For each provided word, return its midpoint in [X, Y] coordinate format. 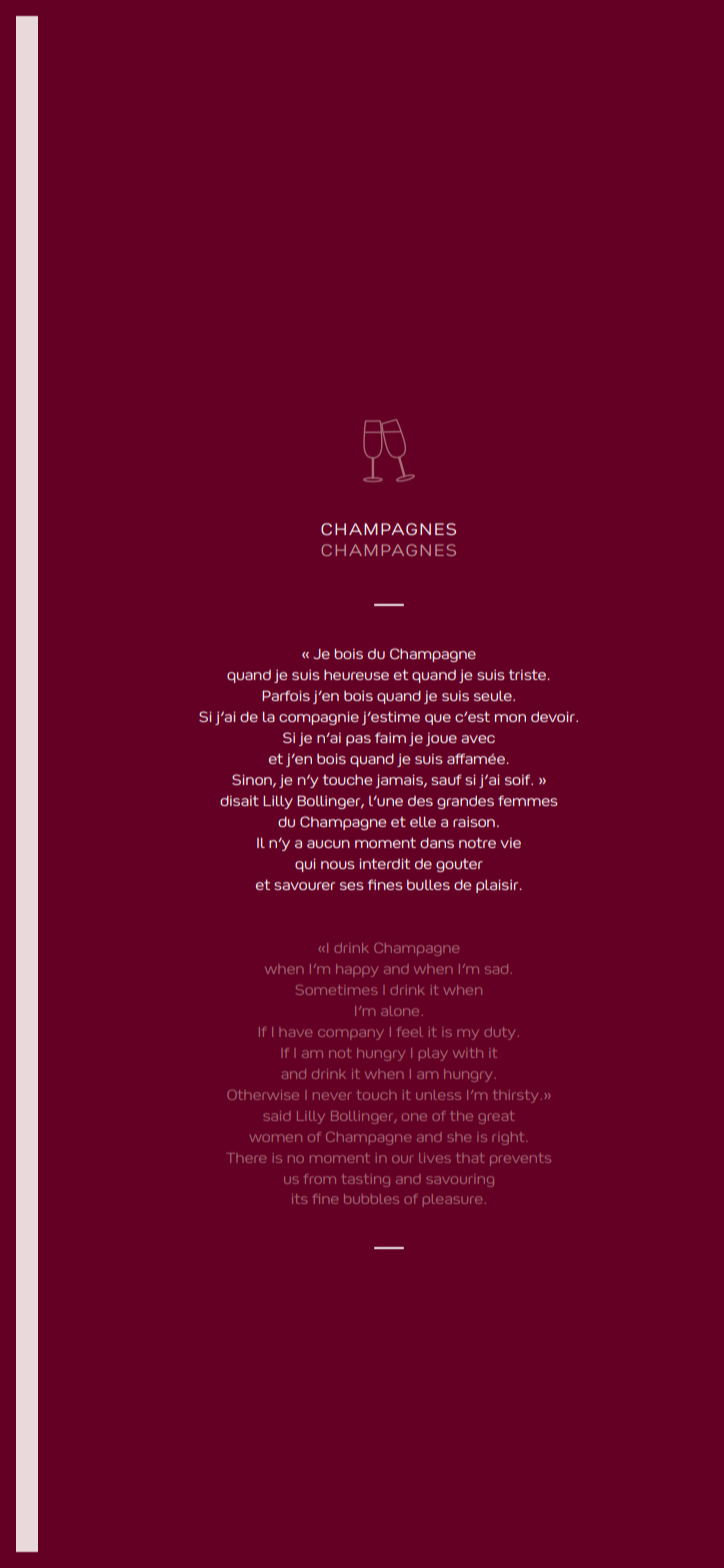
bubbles [371, 1199]
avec [478, 739]
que [438, 719]
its [299, 1199]
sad [496, 969]
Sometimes [336, 990]
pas [358, 740]
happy [357, 970]
